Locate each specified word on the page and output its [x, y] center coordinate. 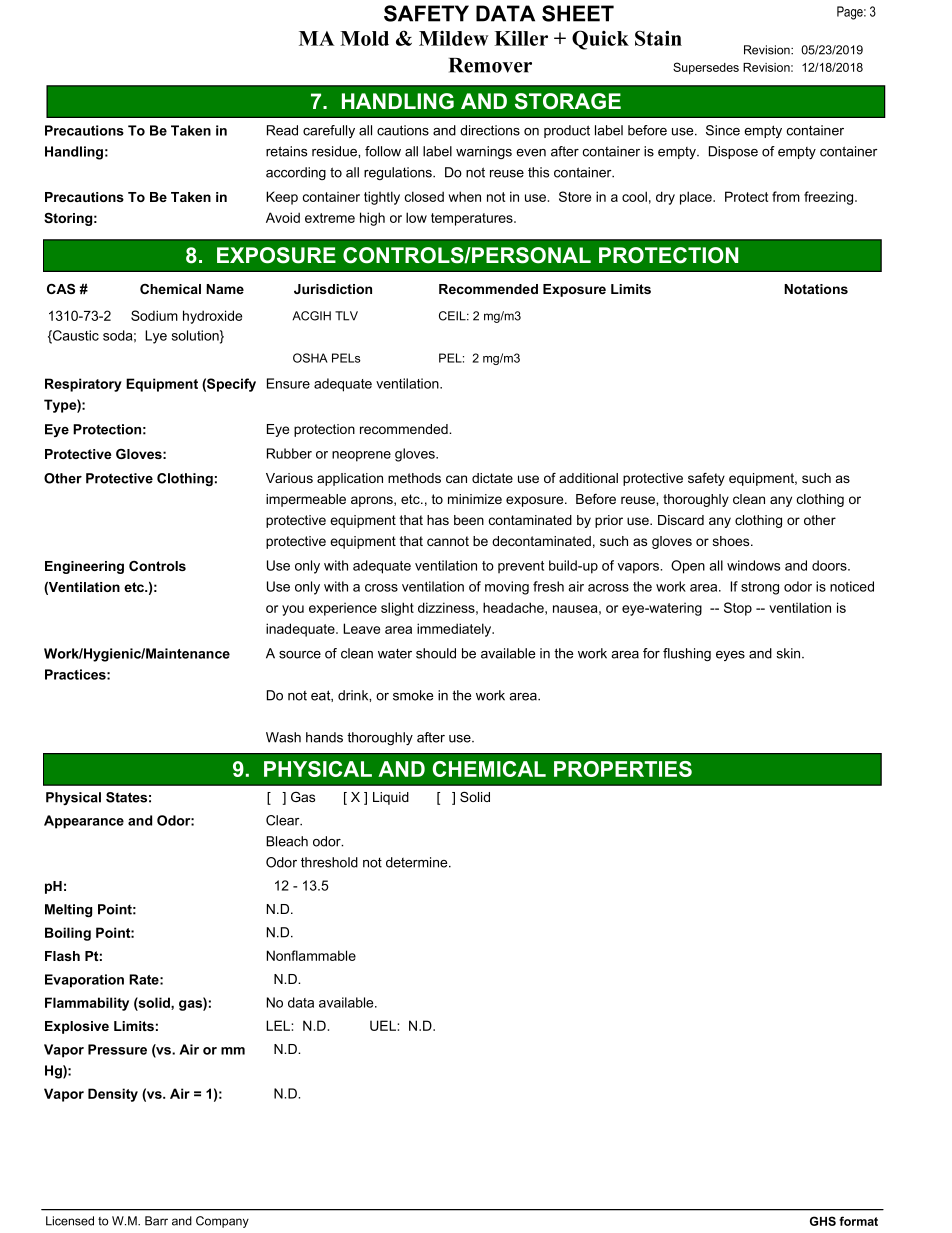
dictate [492, 478]
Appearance [84, 822]
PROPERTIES [623, 769]
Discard [681, 520]
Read [282, 130]
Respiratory [83, 385]
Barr [156, 1221]
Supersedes [706, 68]
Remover [490, 65]
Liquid [391, 798]
